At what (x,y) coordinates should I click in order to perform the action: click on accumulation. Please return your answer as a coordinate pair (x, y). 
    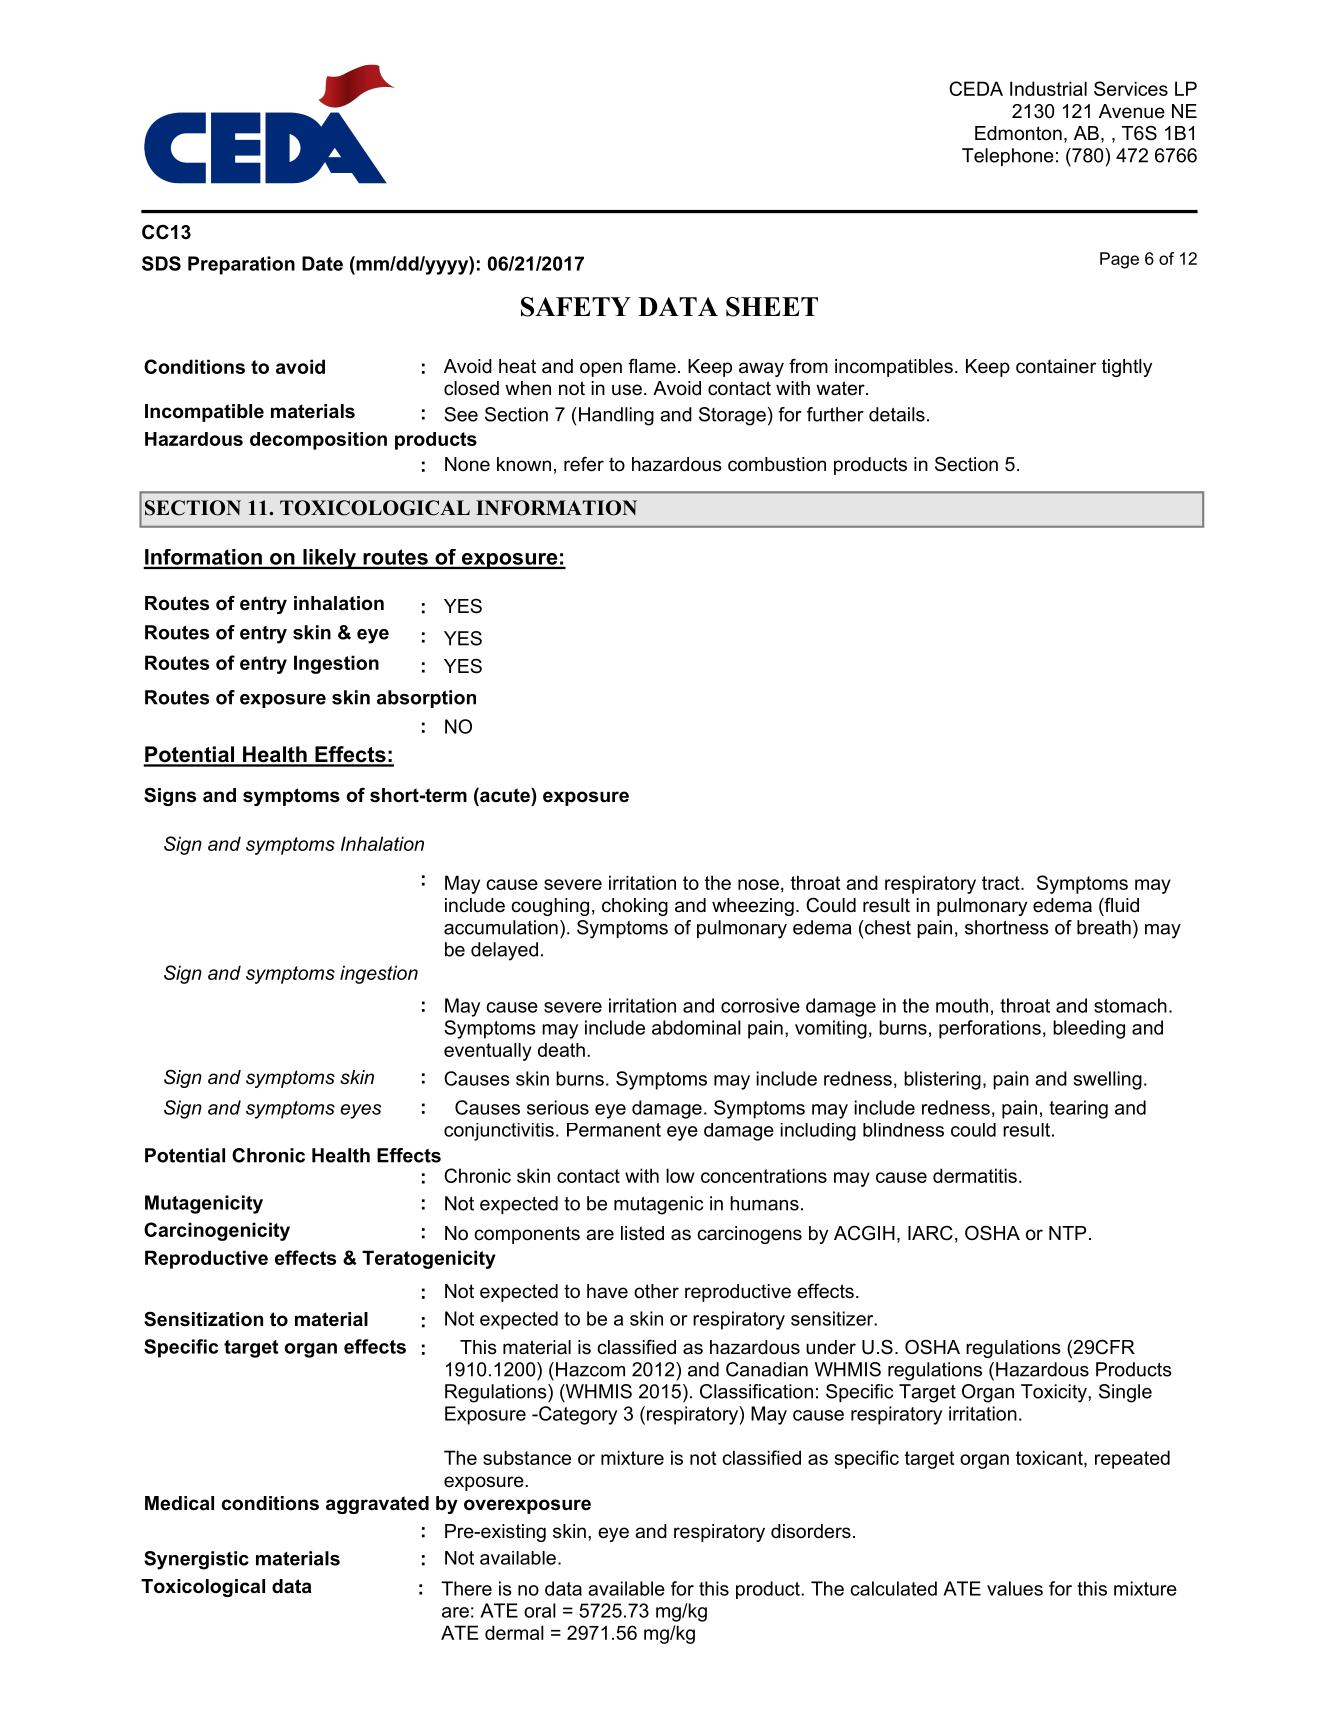
    Looking at the image, I should click on (501, 927).
